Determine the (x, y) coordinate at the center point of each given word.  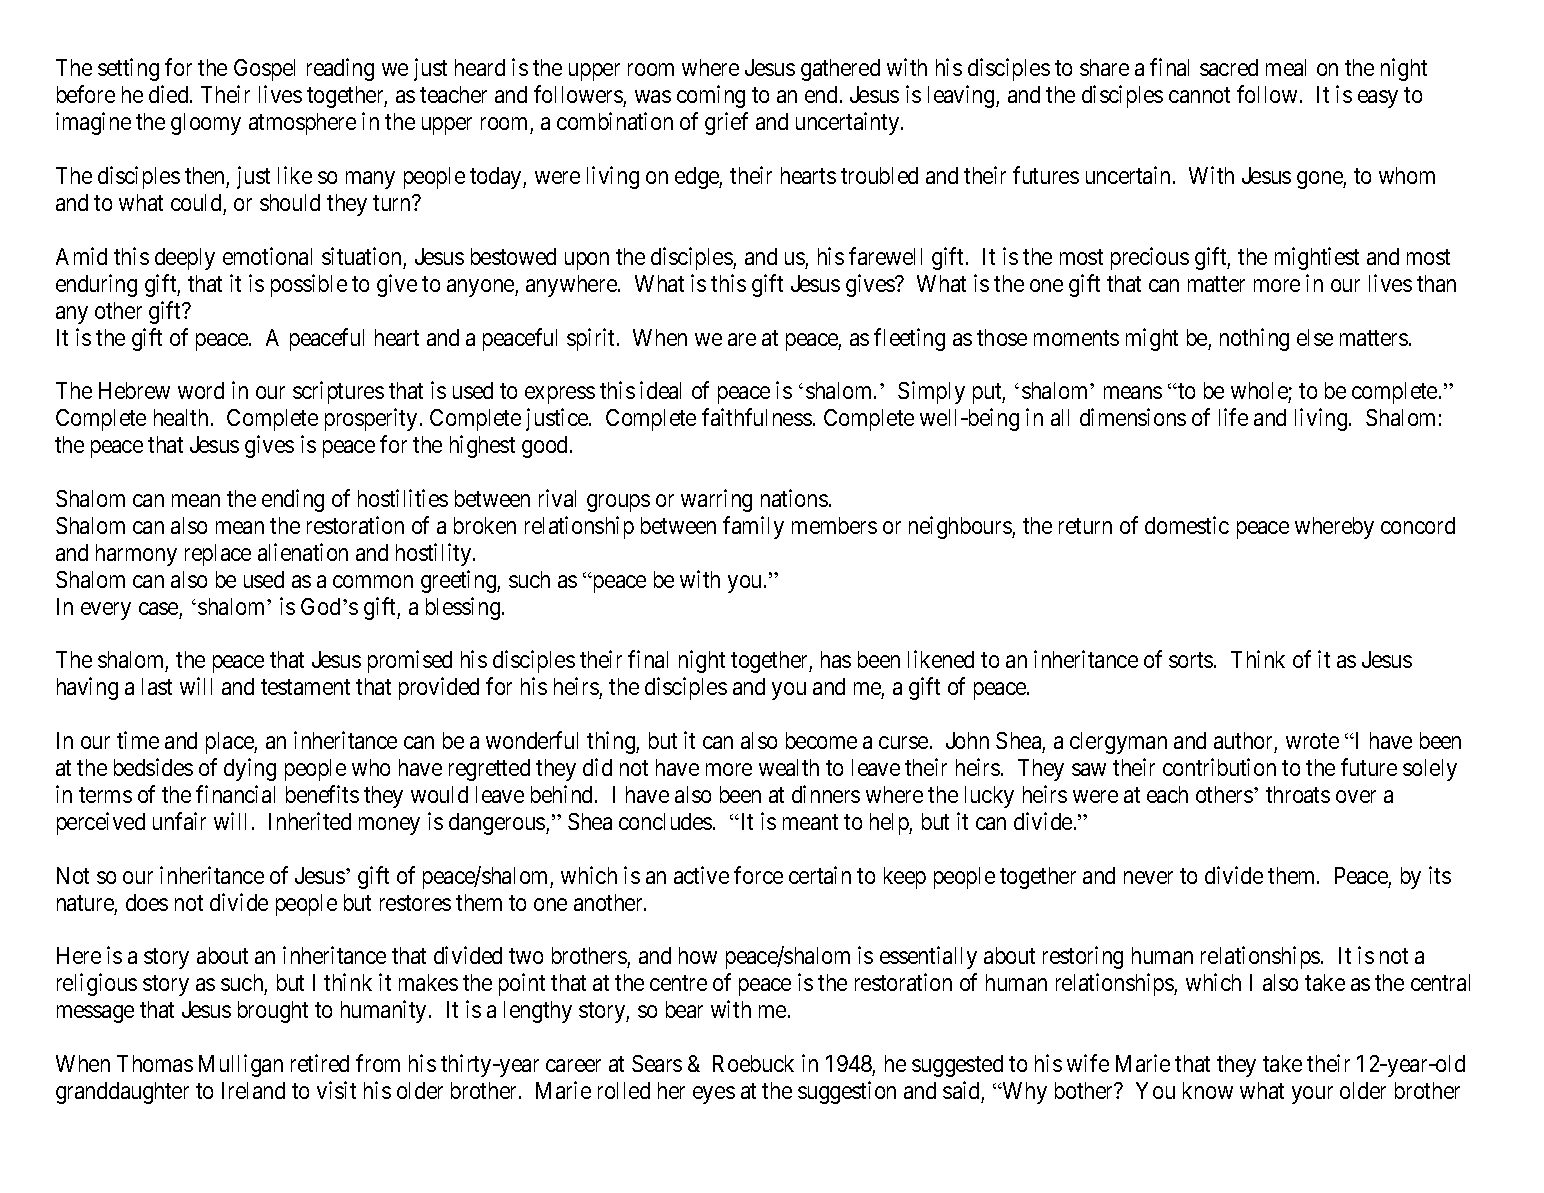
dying (250, 769)
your (1312, 1095)
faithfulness (757, 417)
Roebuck (753, 1063)
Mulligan (241, 1065)
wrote (1312, 741)
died (170, 94)
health (181, 417)
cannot (1199, 95)
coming (711, 96)
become (821, 740)
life (1233, 417)
